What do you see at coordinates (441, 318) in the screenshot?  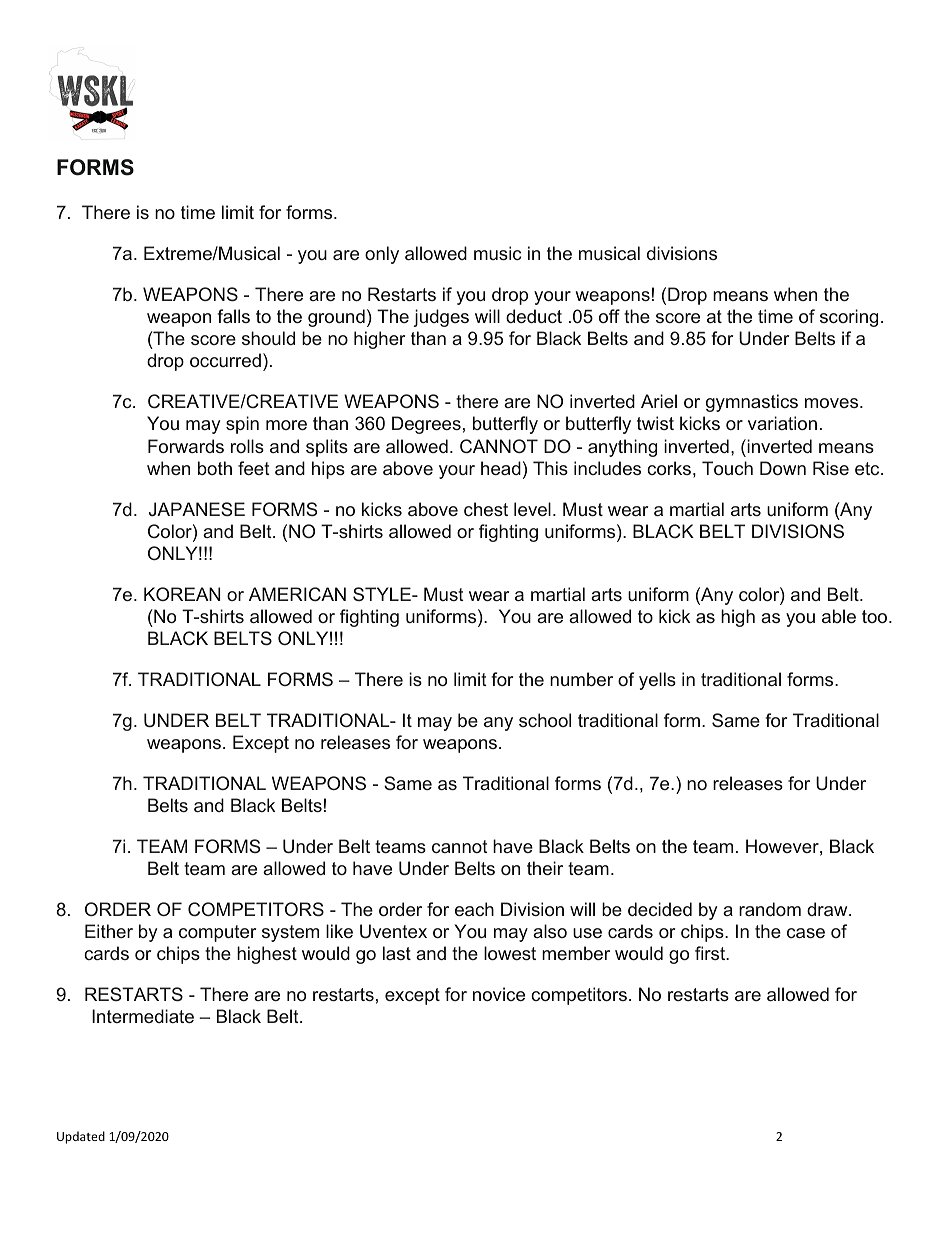 I see `judges` at bounding box center [441, 318].
